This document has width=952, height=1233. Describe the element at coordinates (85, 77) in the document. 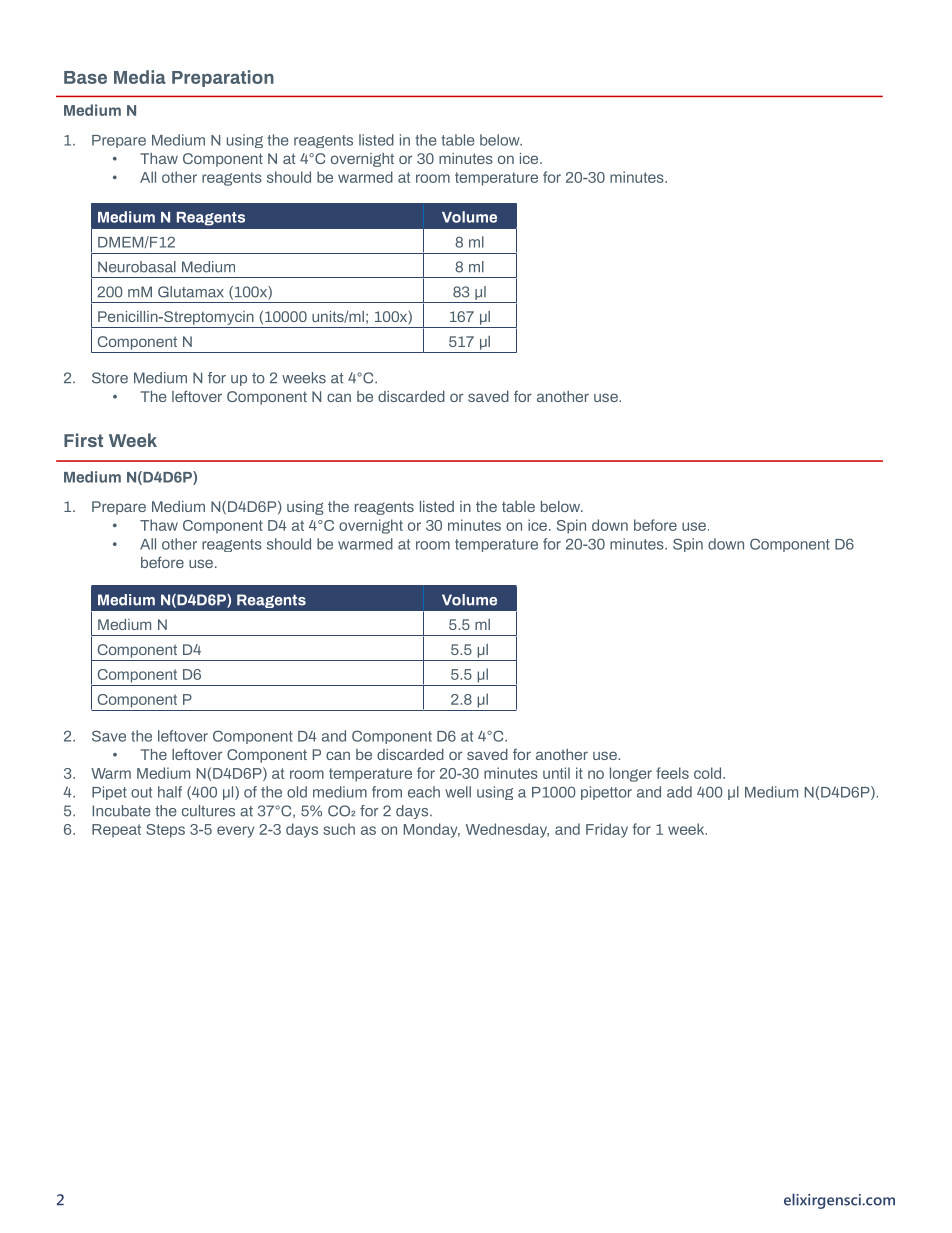

I see `Base` at that location.
